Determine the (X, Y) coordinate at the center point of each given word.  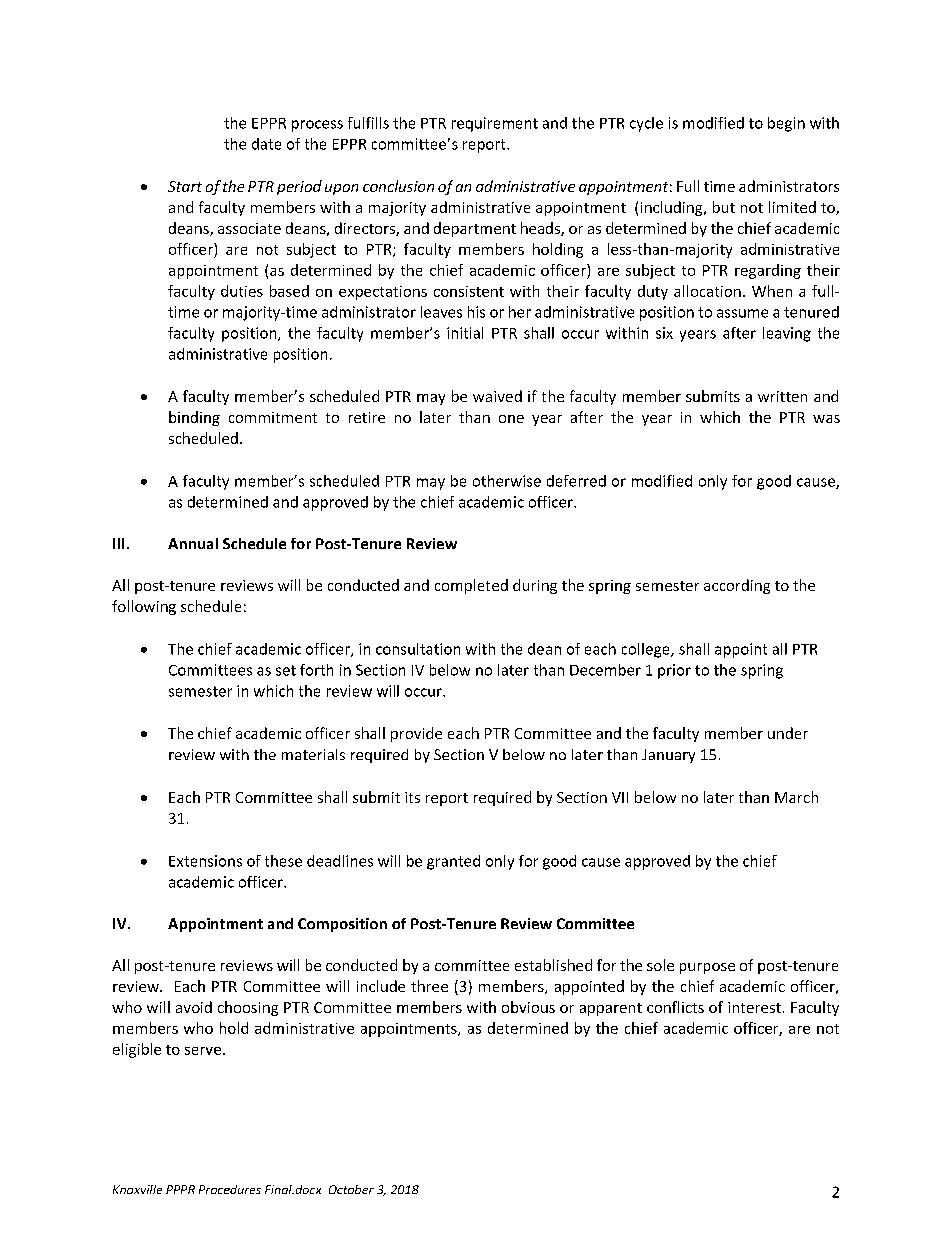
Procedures (230, 1189)
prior (674, 671)
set (286, 670)
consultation (418, 649)
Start (185, 186)
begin (786, 124)
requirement (495, 124)
